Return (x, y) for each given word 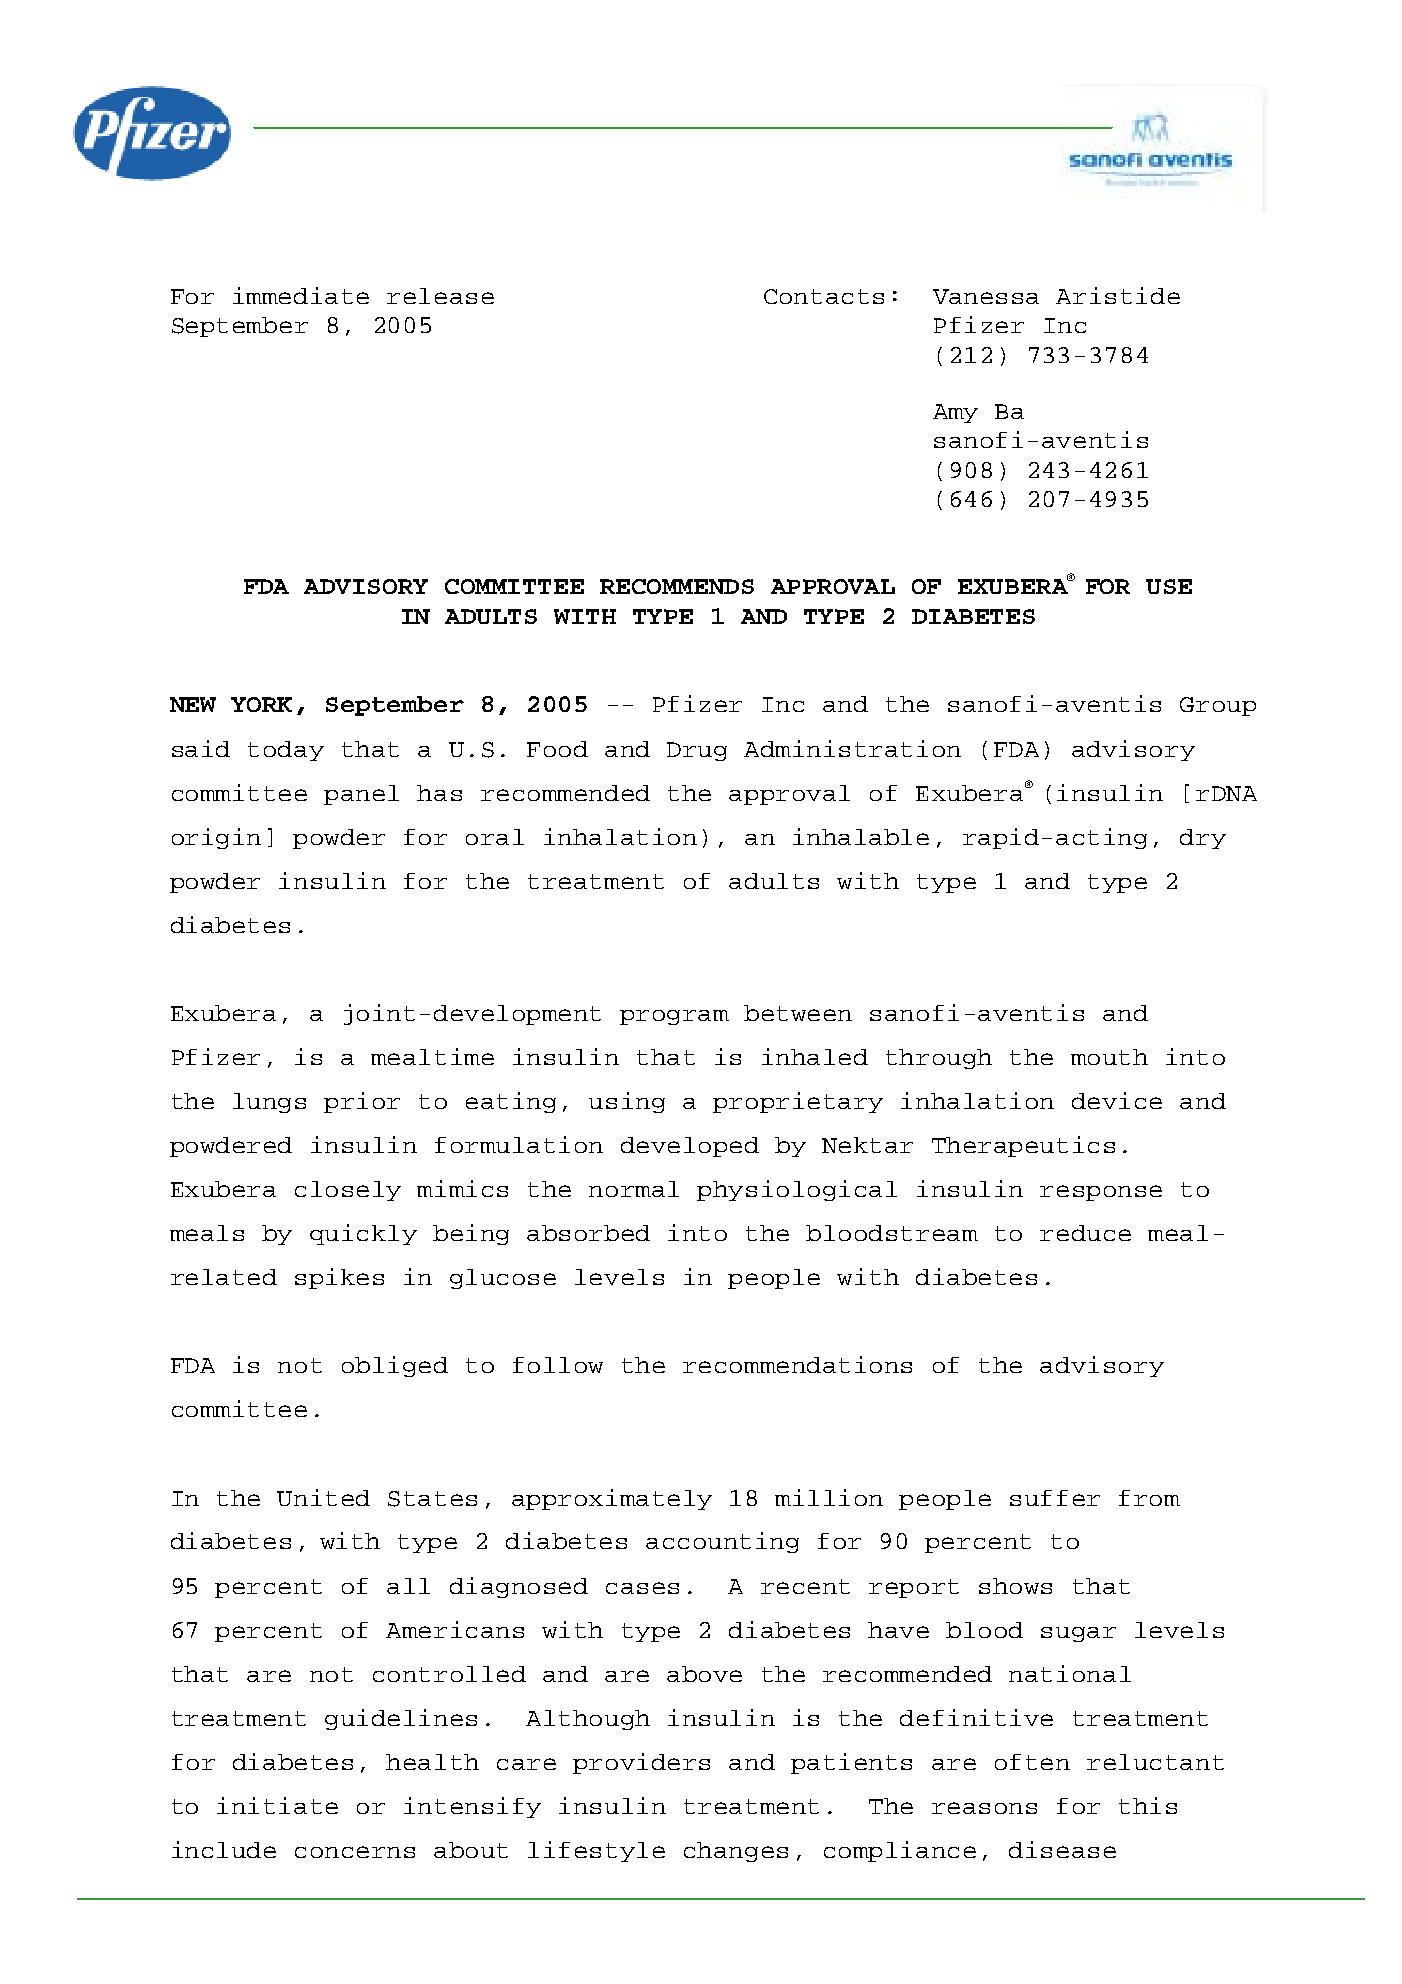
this (1148, 1805)
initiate (277, 1805)
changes (736, 1852)
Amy (955, 413)
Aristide (1118, 295)
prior (362, 1102)
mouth (1109, 1057)
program (674, 1017)
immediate (301, 295)
